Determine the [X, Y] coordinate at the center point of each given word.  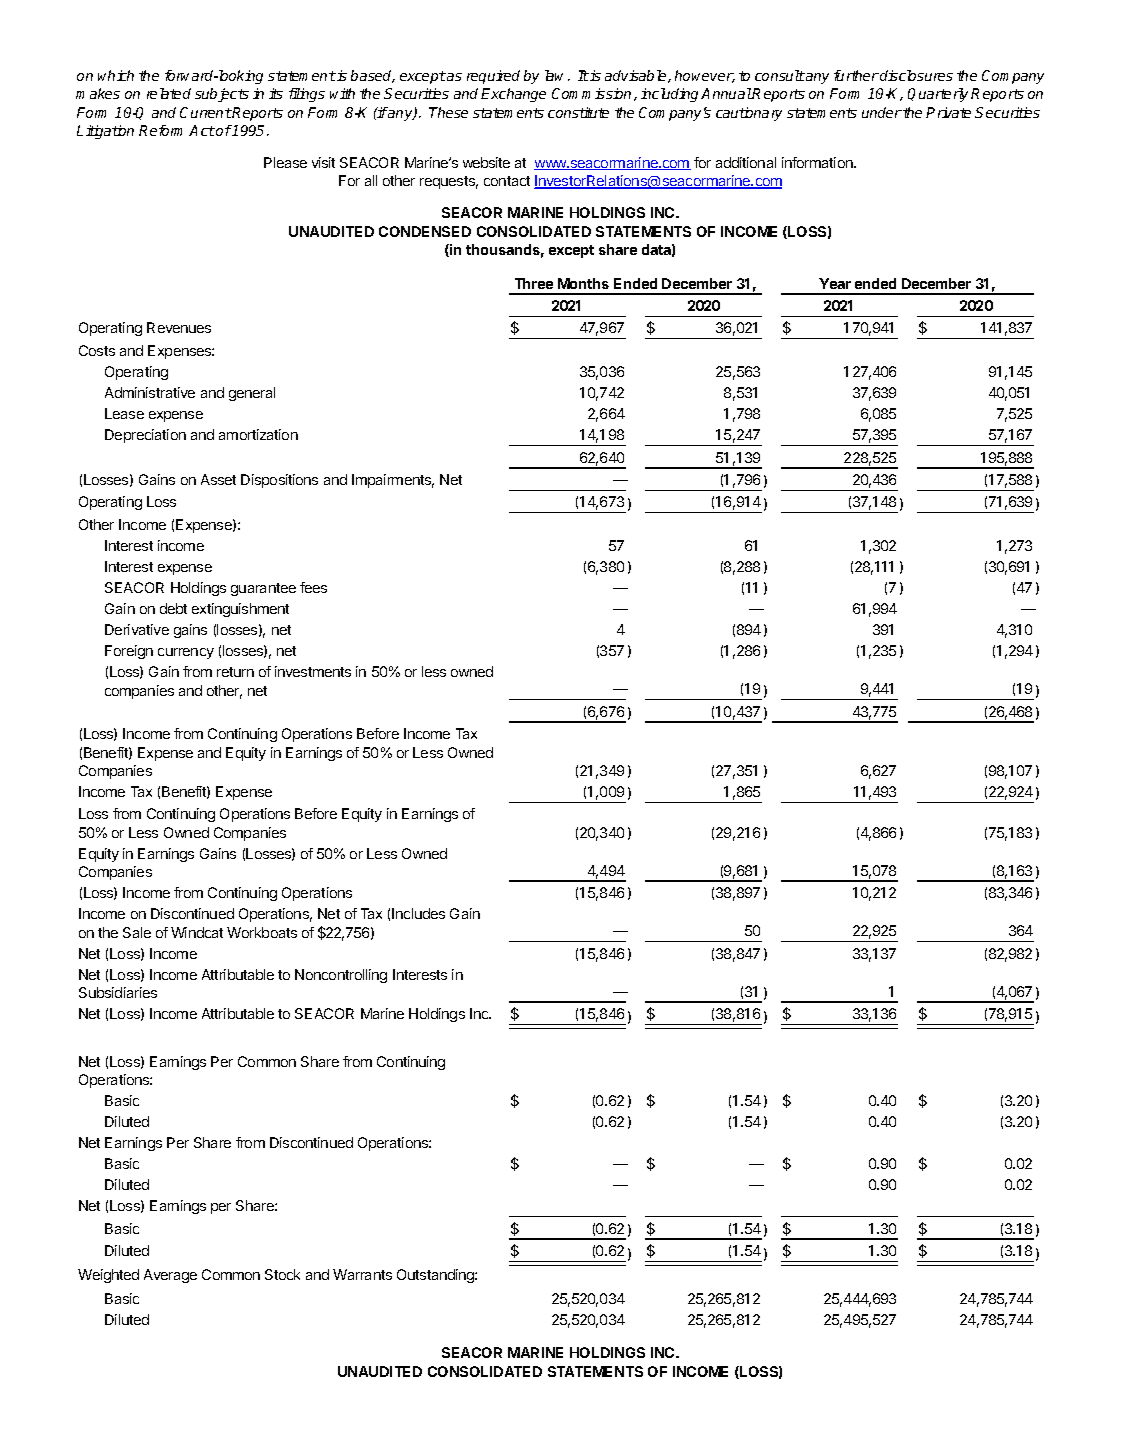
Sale [137, 932]
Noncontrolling [341, 976]
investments [313, 671]
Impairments [393, 481]
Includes [418, 913]
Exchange [513, 95]
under [882, 112]
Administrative [150, 392]
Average [170, 1276]
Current [206, 112]
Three [534, 283]
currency [186, 653]
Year [835, 283]
